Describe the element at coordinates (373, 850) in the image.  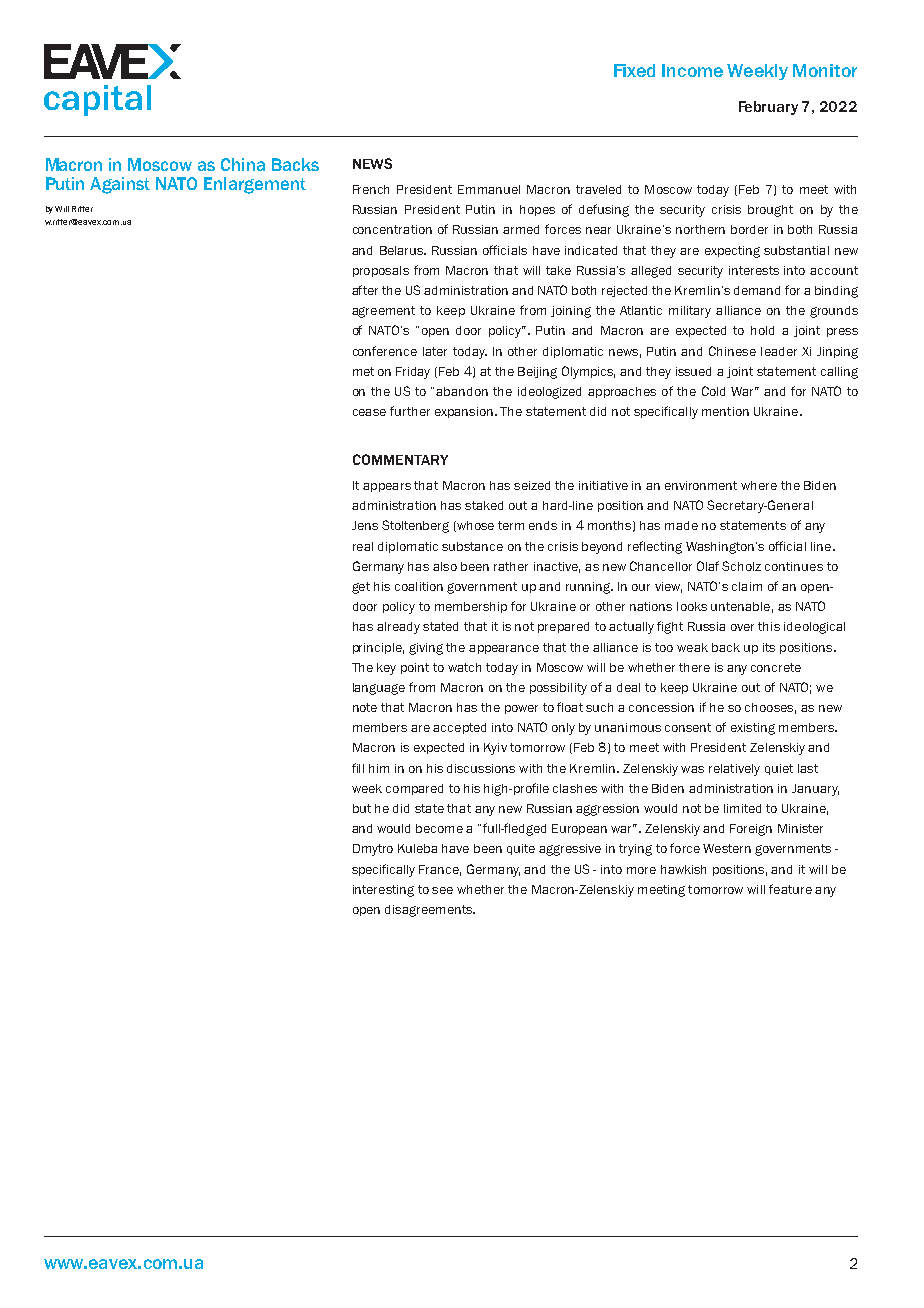
I see `Dmytro` at that location.
